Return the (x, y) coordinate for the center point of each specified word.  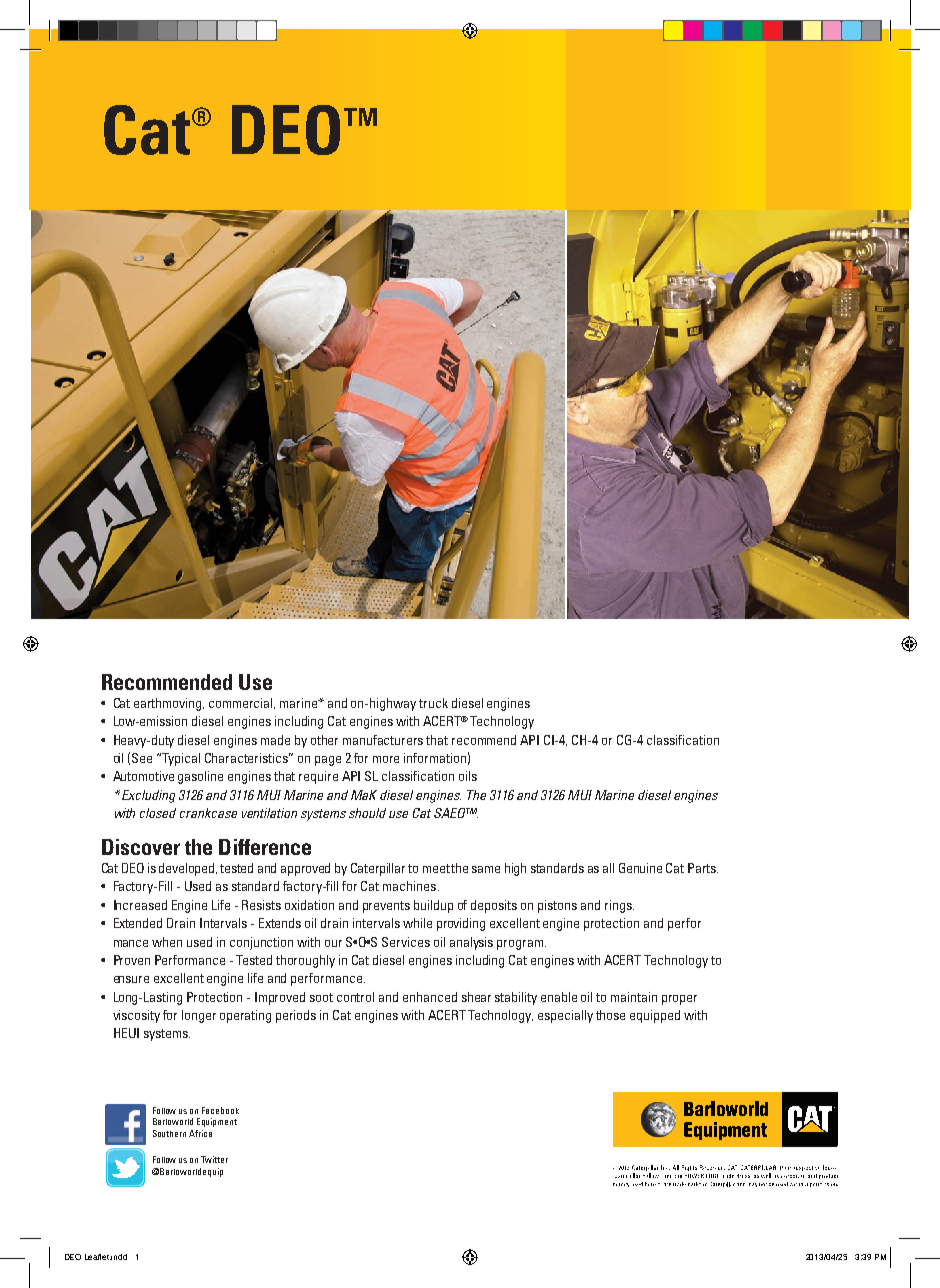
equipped (655, 1016)
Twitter (214, 1159)
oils (468, 776)
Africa (200, 1133)
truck (433, 703)
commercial (242, 703)
